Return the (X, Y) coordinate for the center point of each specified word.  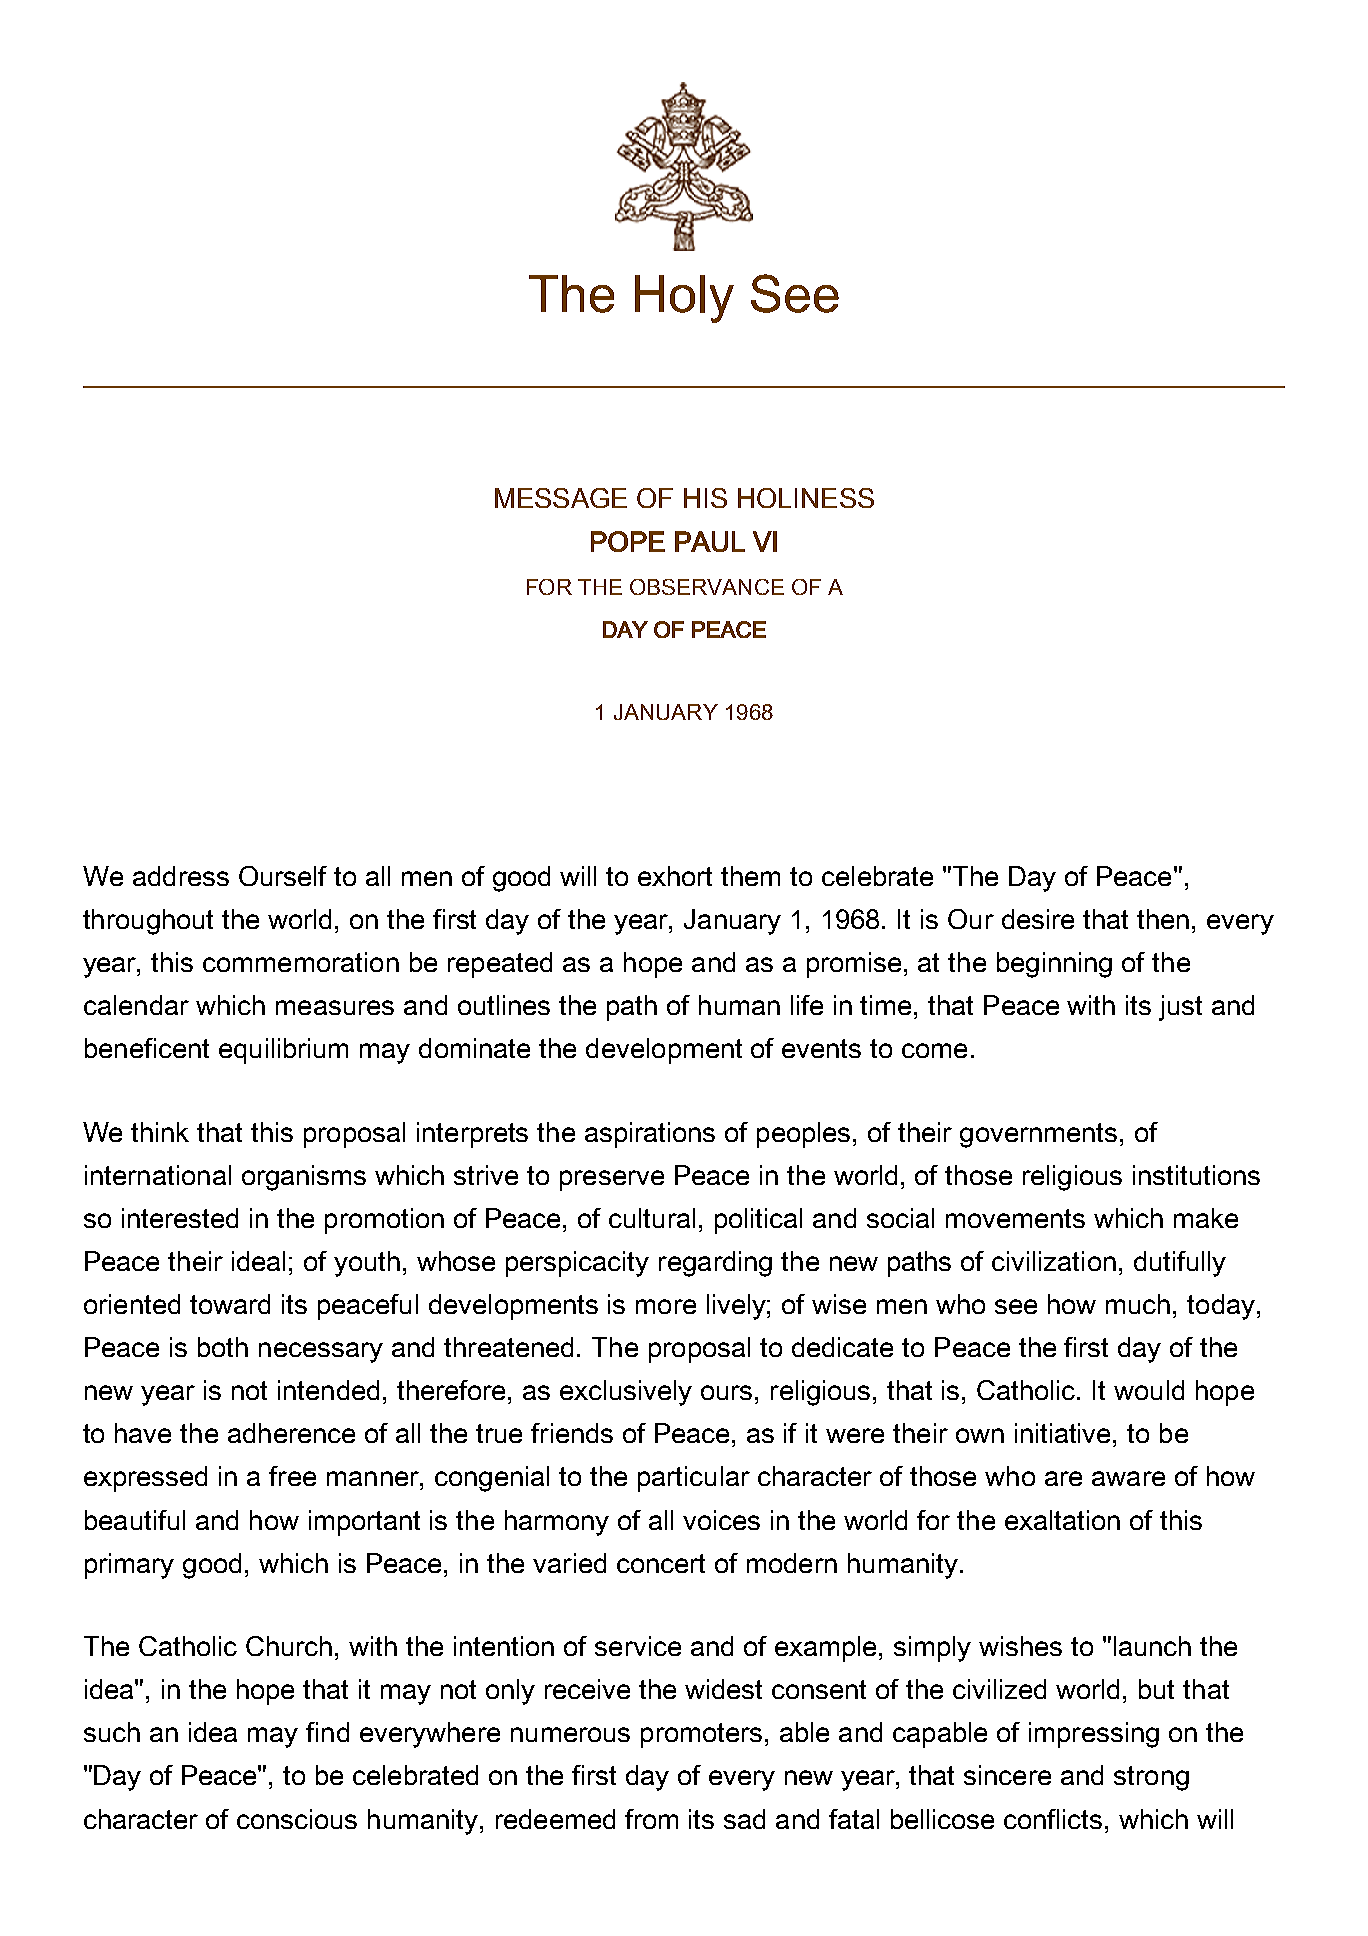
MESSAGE (561, 498)
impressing (1094, 1735)
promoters (701, 1735)
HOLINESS (806, 498)
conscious (297, 1819)
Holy (684, 299)
